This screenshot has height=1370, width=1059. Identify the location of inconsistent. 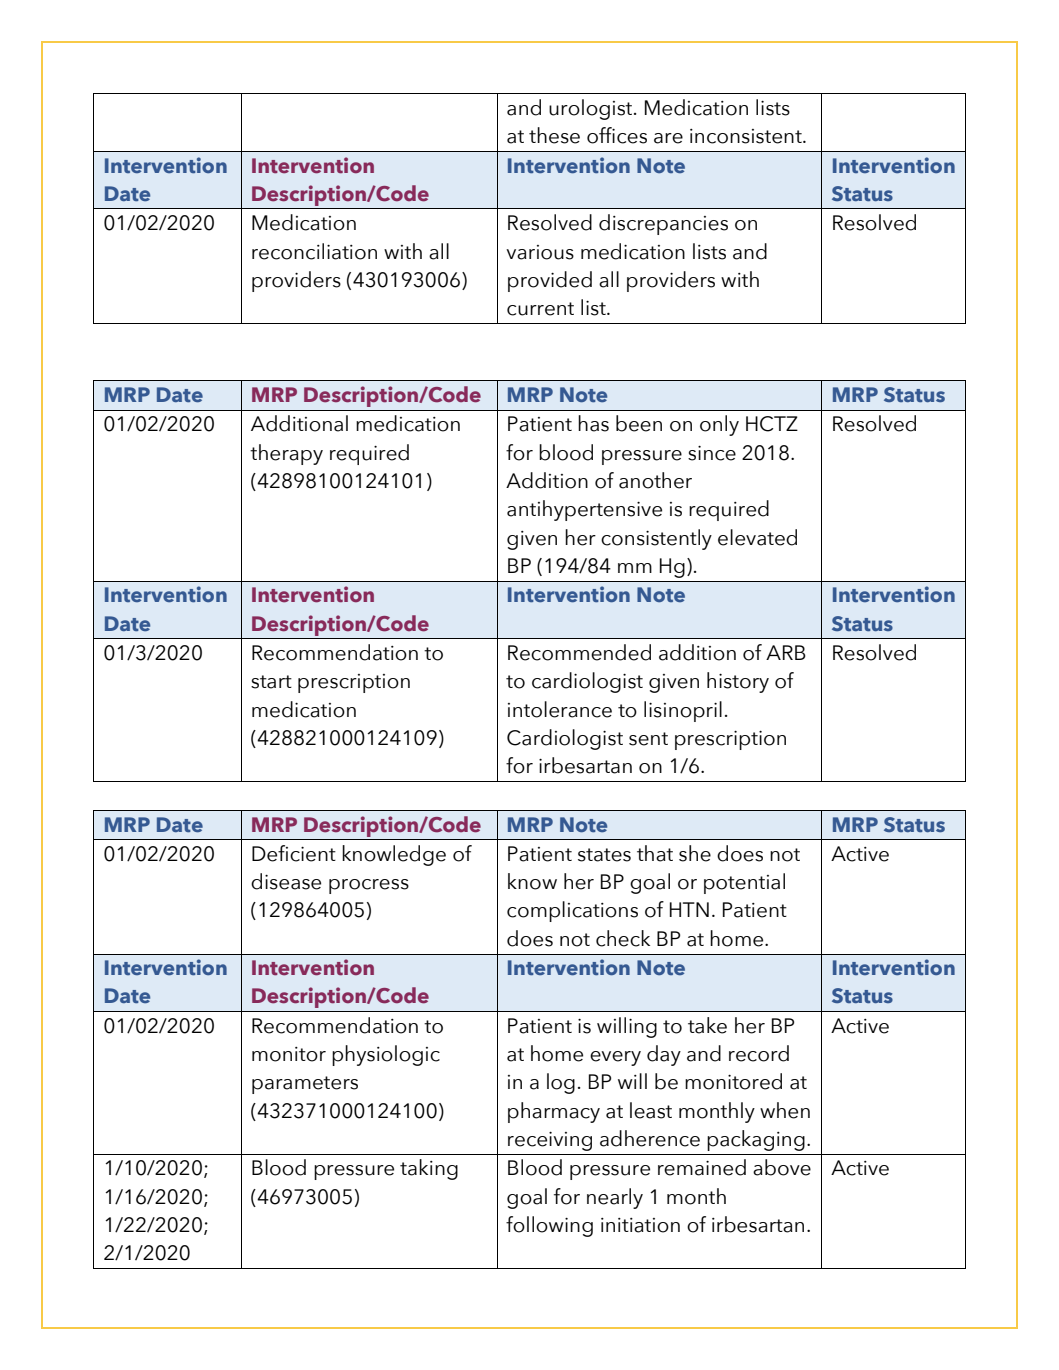
(747, 136).
